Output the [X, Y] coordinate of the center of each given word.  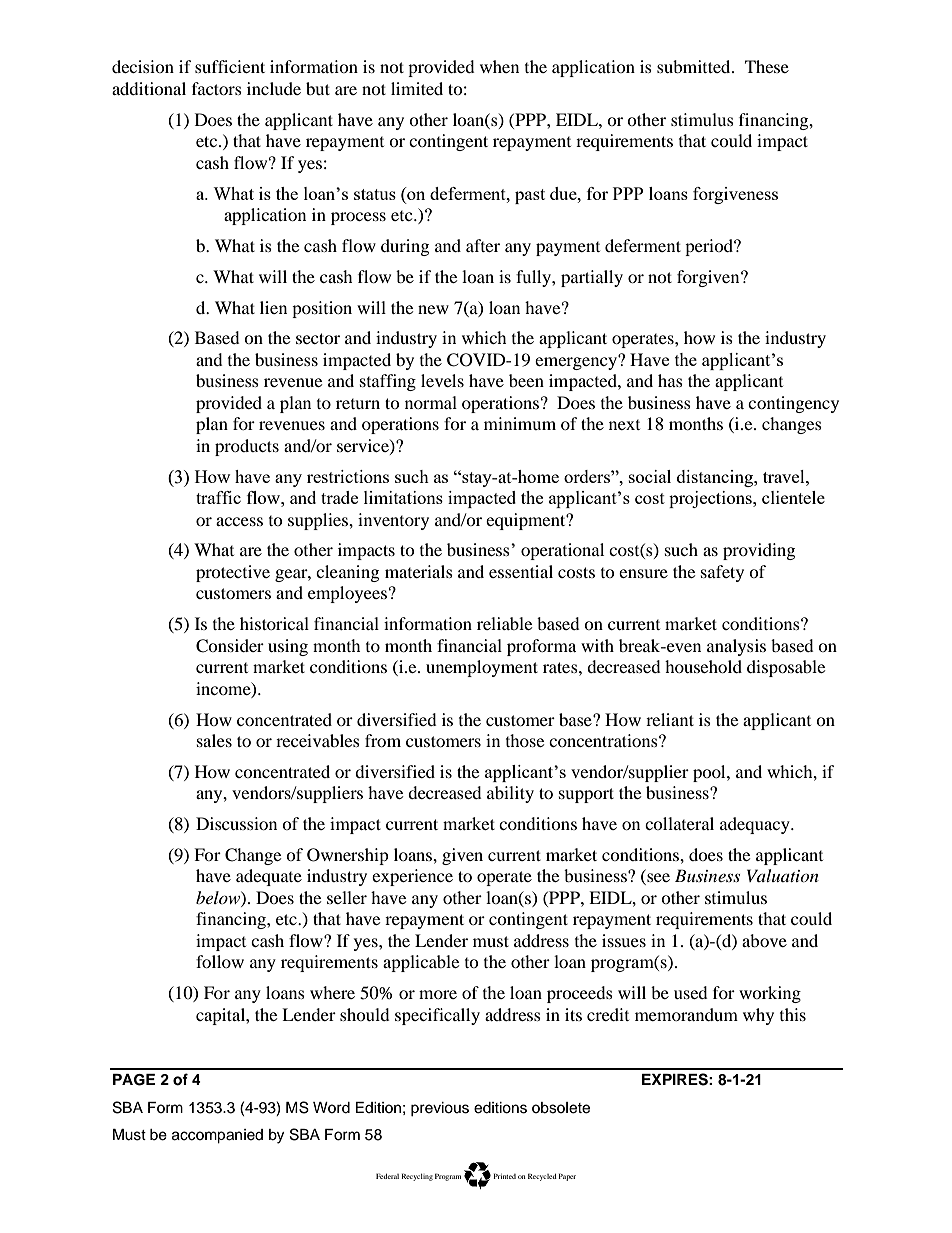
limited [417, 88]
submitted [695, 66]
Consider [230, 646]
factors [217, 88]
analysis [736, 647]
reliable [504, 623]
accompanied [217, 1136]
